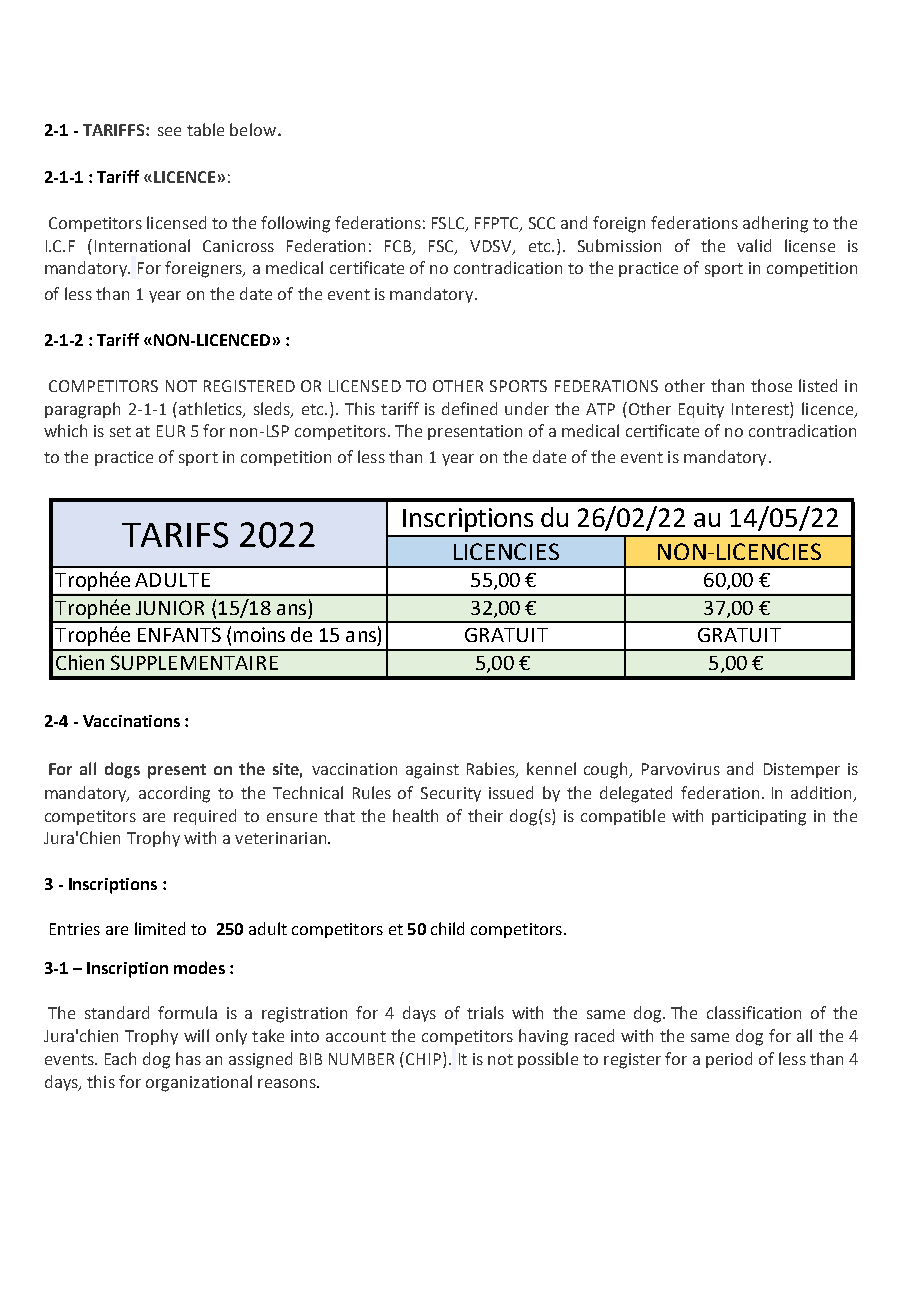 The height and width of the document is (1308, 924). Describe the element at coordinates (681, 769) in the document. I see `Parvovirus` at that location.
